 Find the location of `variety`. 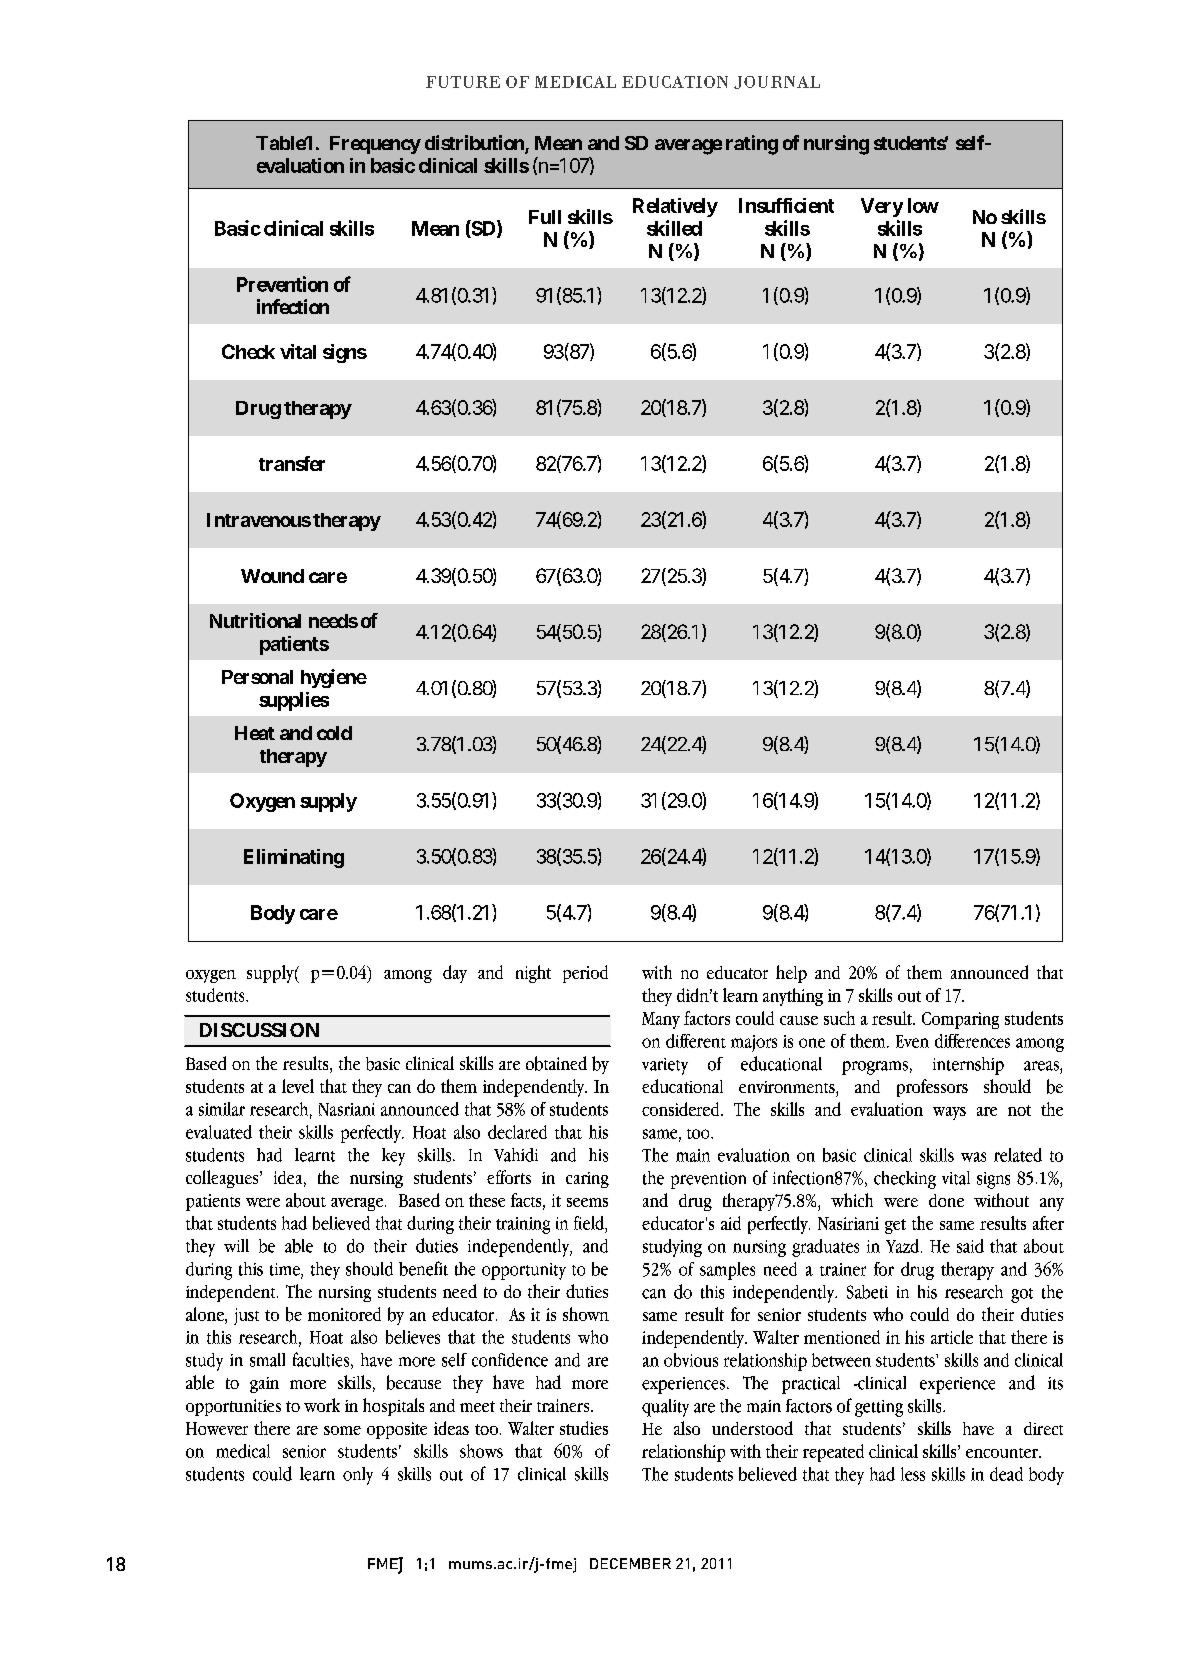

variety is located at coordinates (665, 1066).
